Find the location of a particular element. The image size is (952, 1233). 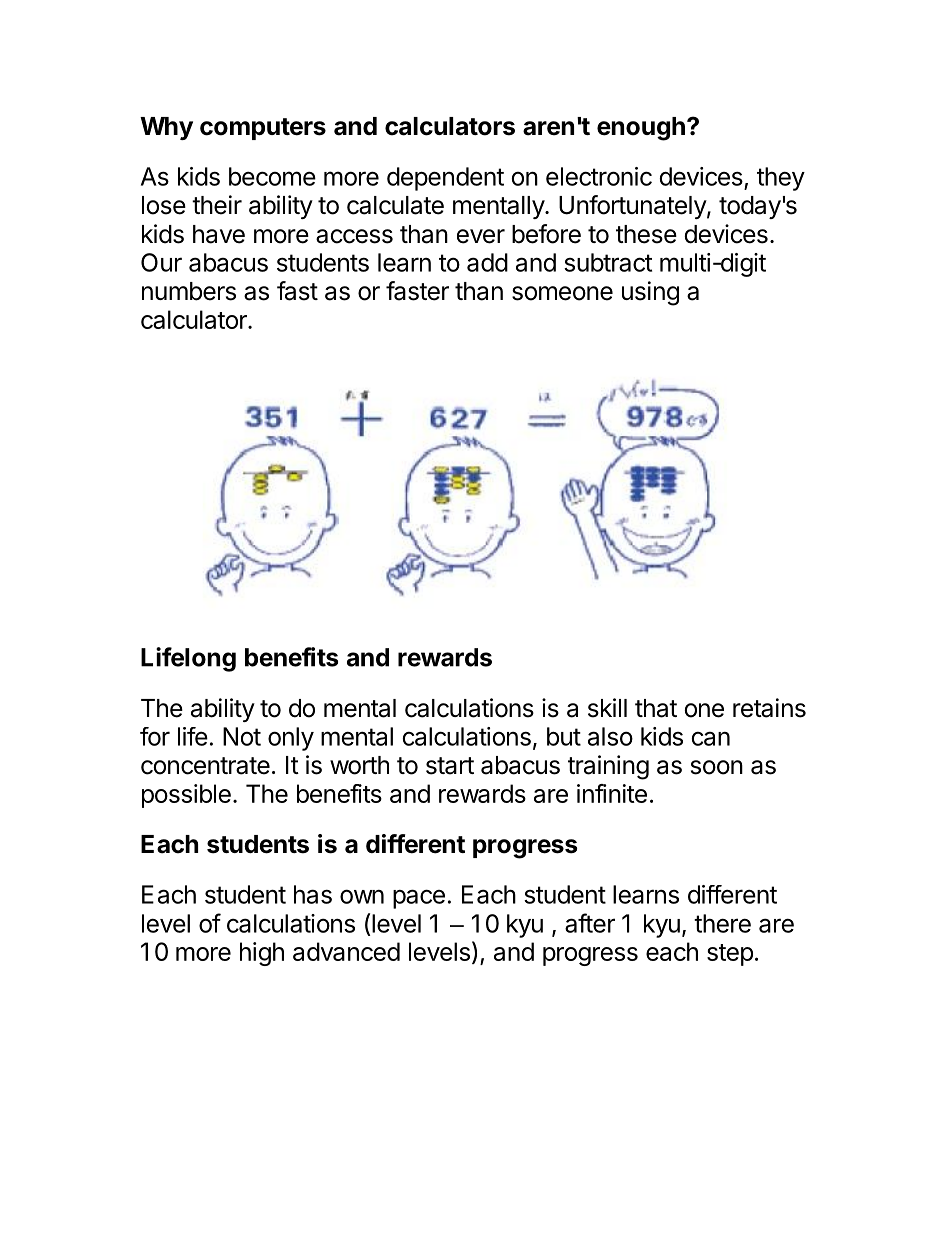

pace is located at coordinates (419, 899).
